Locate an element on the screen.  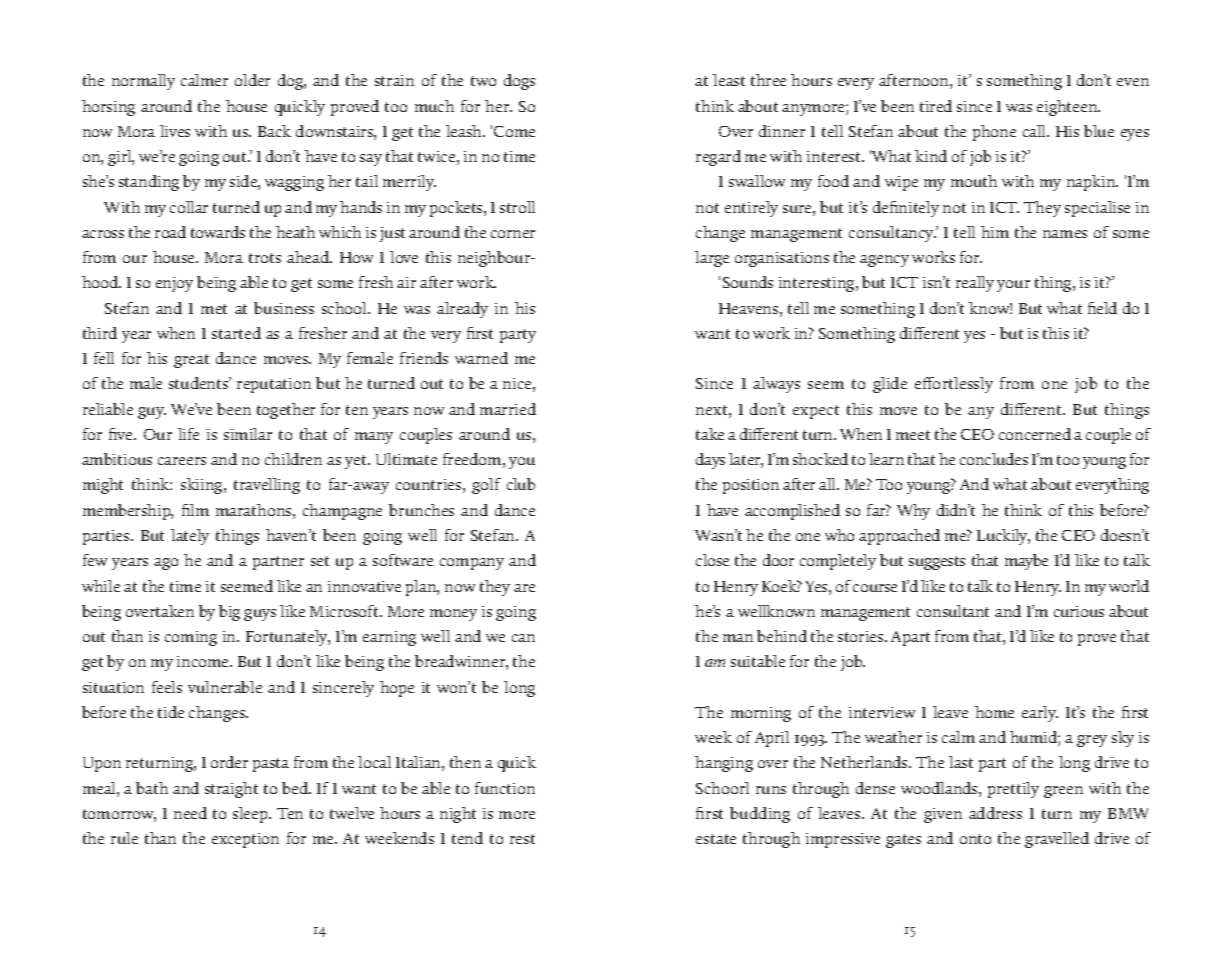
dogs is located at coordinates (519, 82).
